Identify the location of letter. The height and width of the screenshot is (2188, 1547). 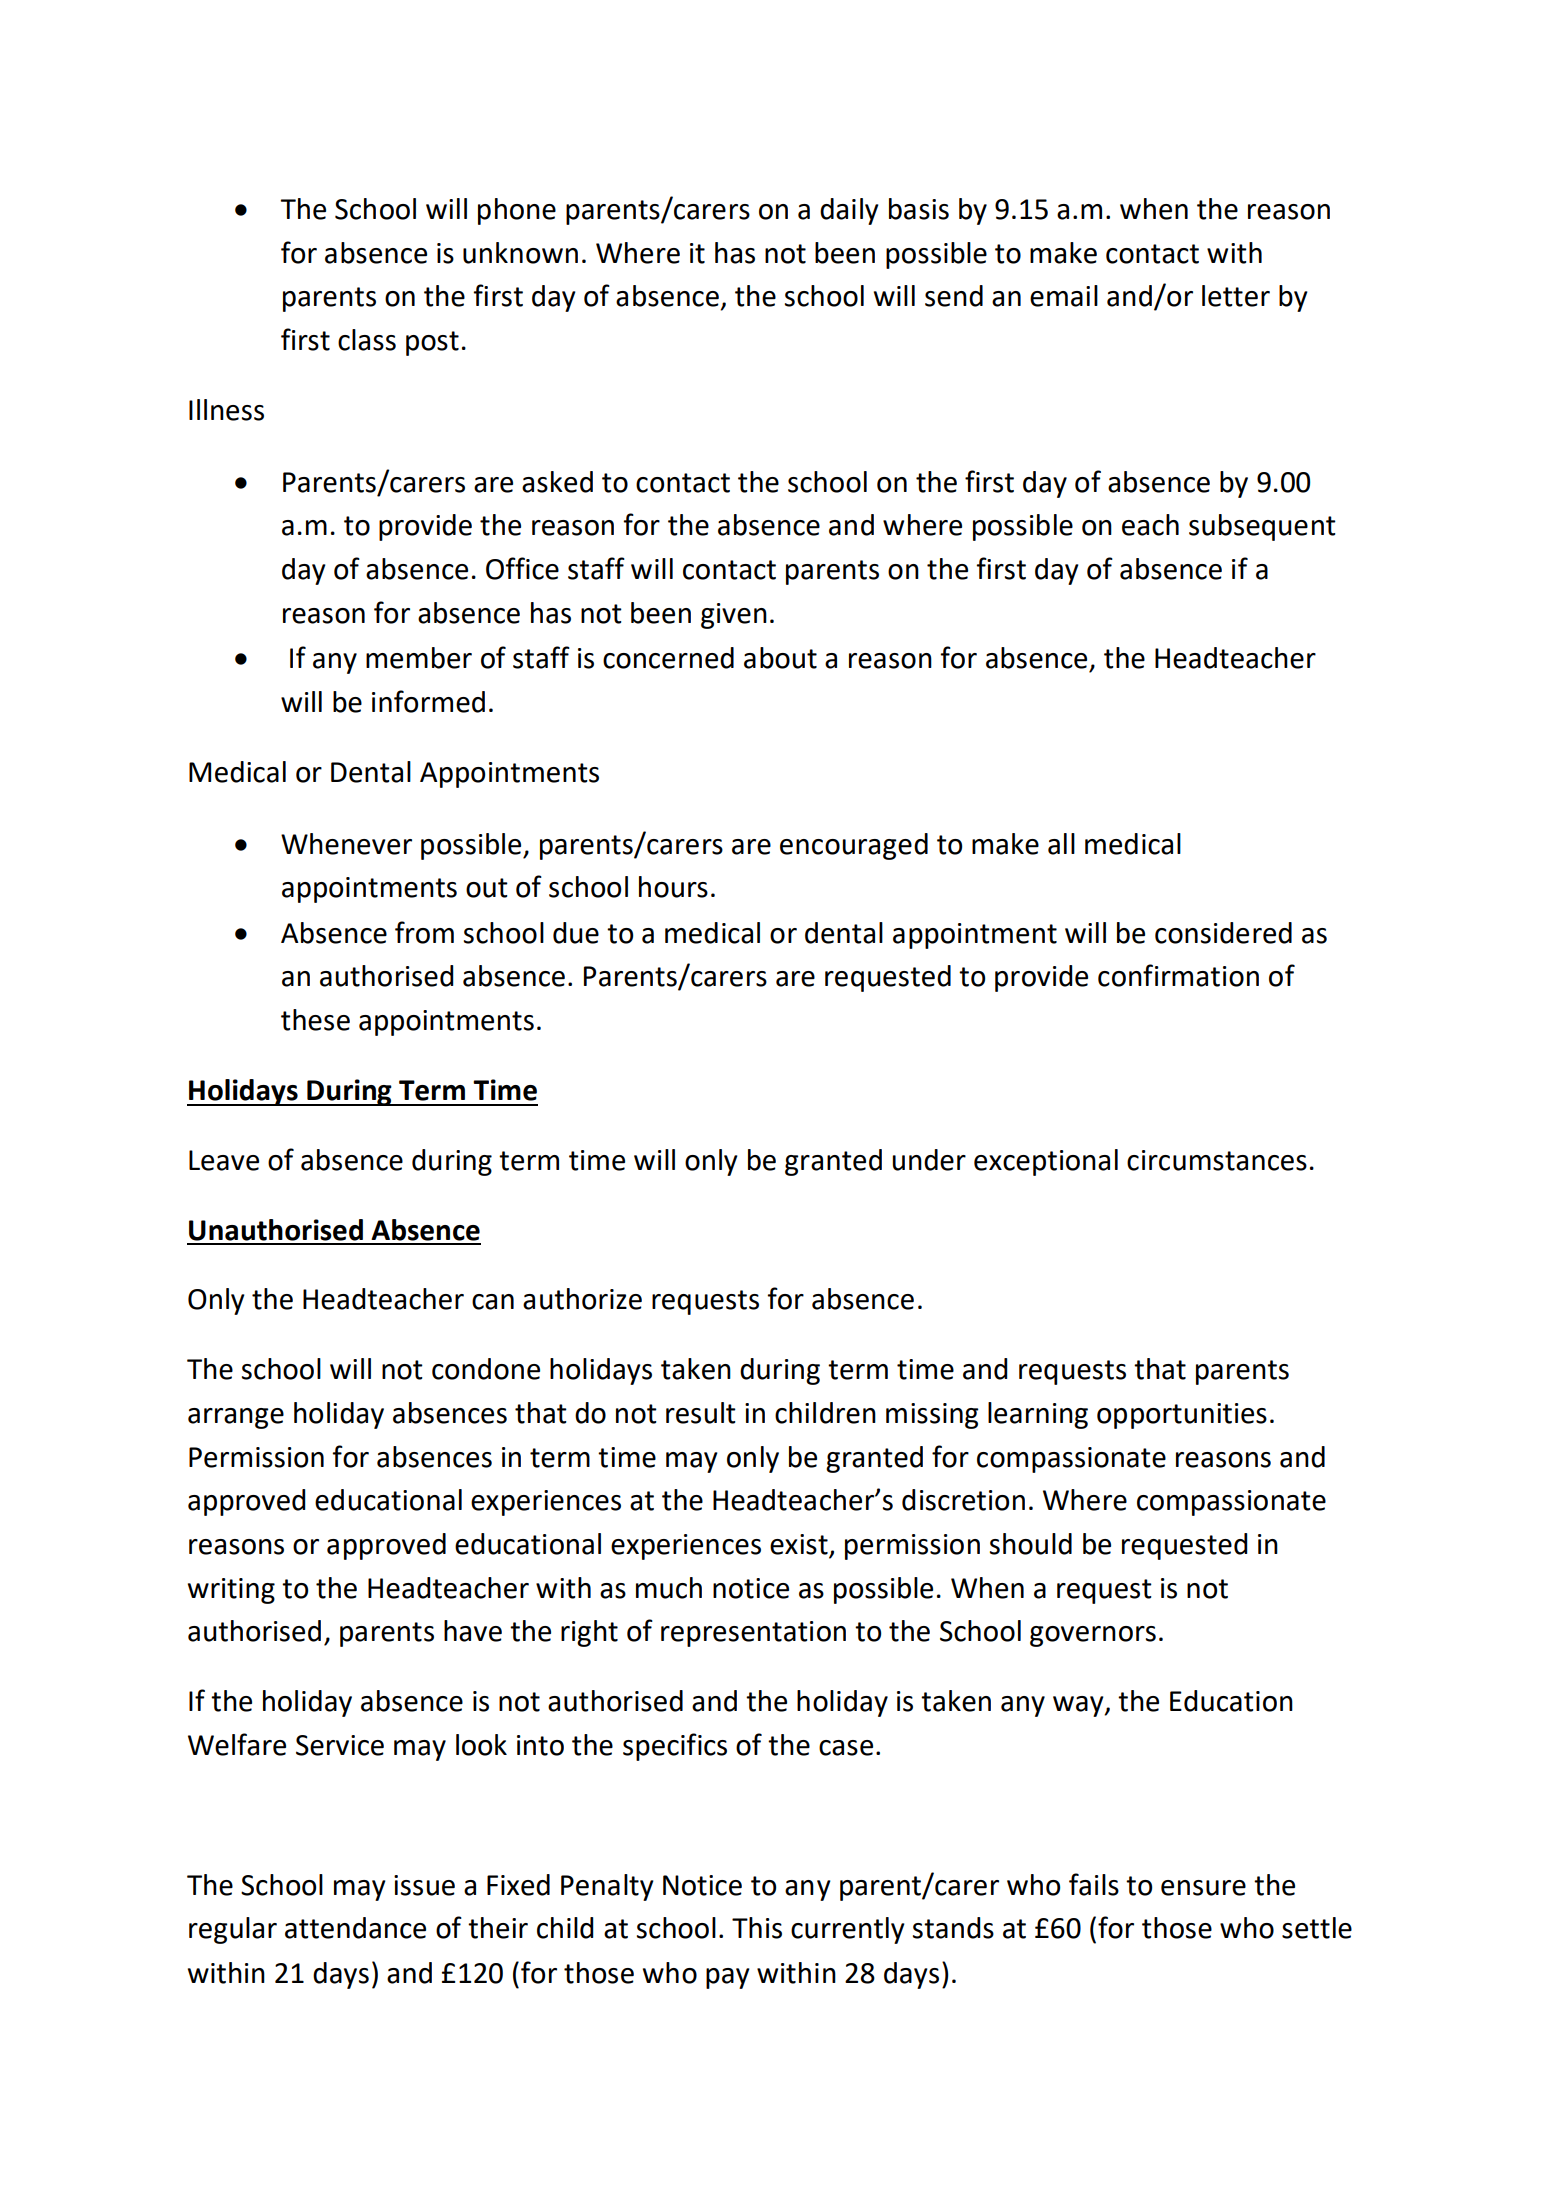
(1236, 296).
